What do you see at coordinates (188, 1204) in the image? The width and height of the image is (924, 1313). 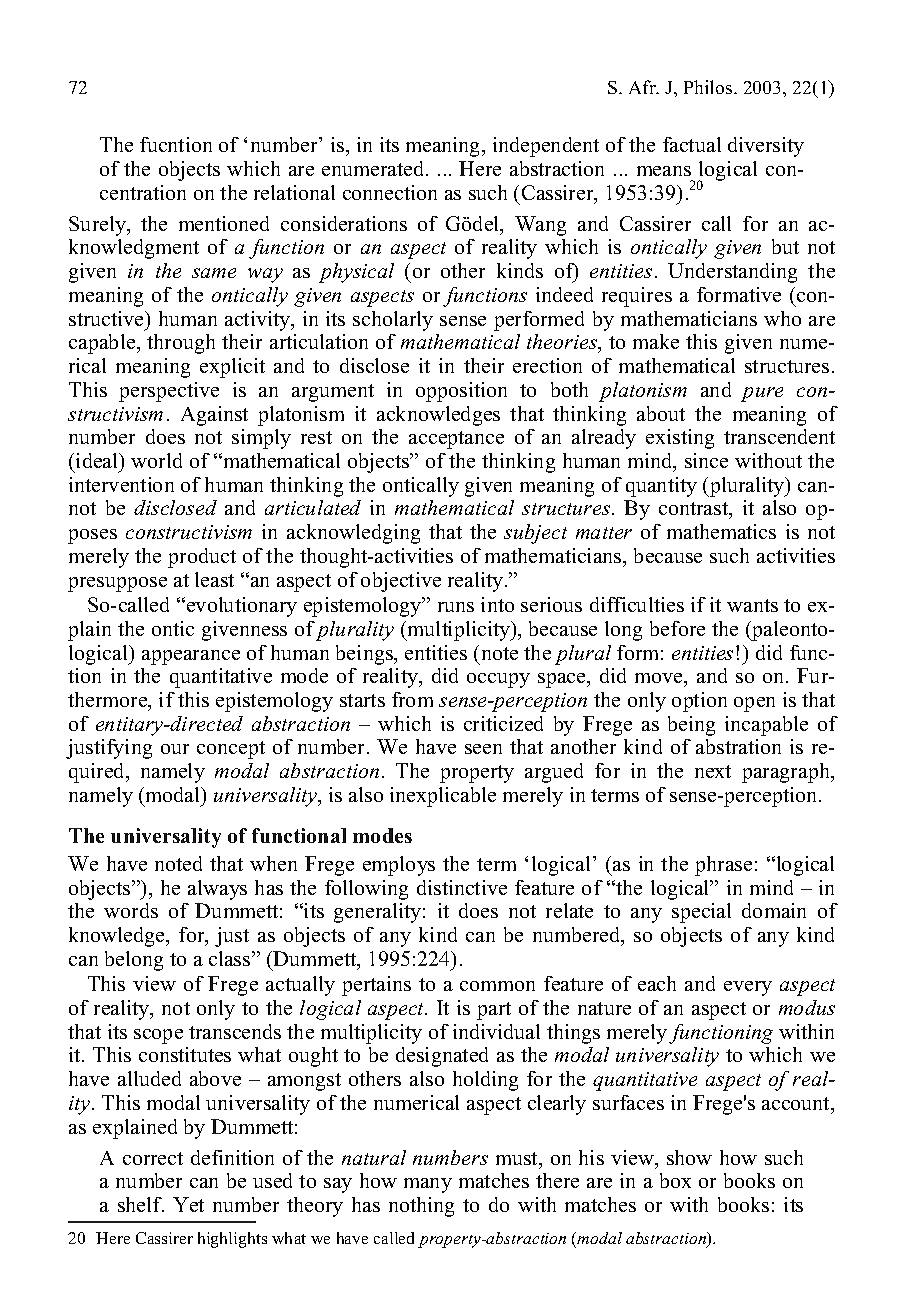 I see `Yet` at bounding box center [188, 1204].
